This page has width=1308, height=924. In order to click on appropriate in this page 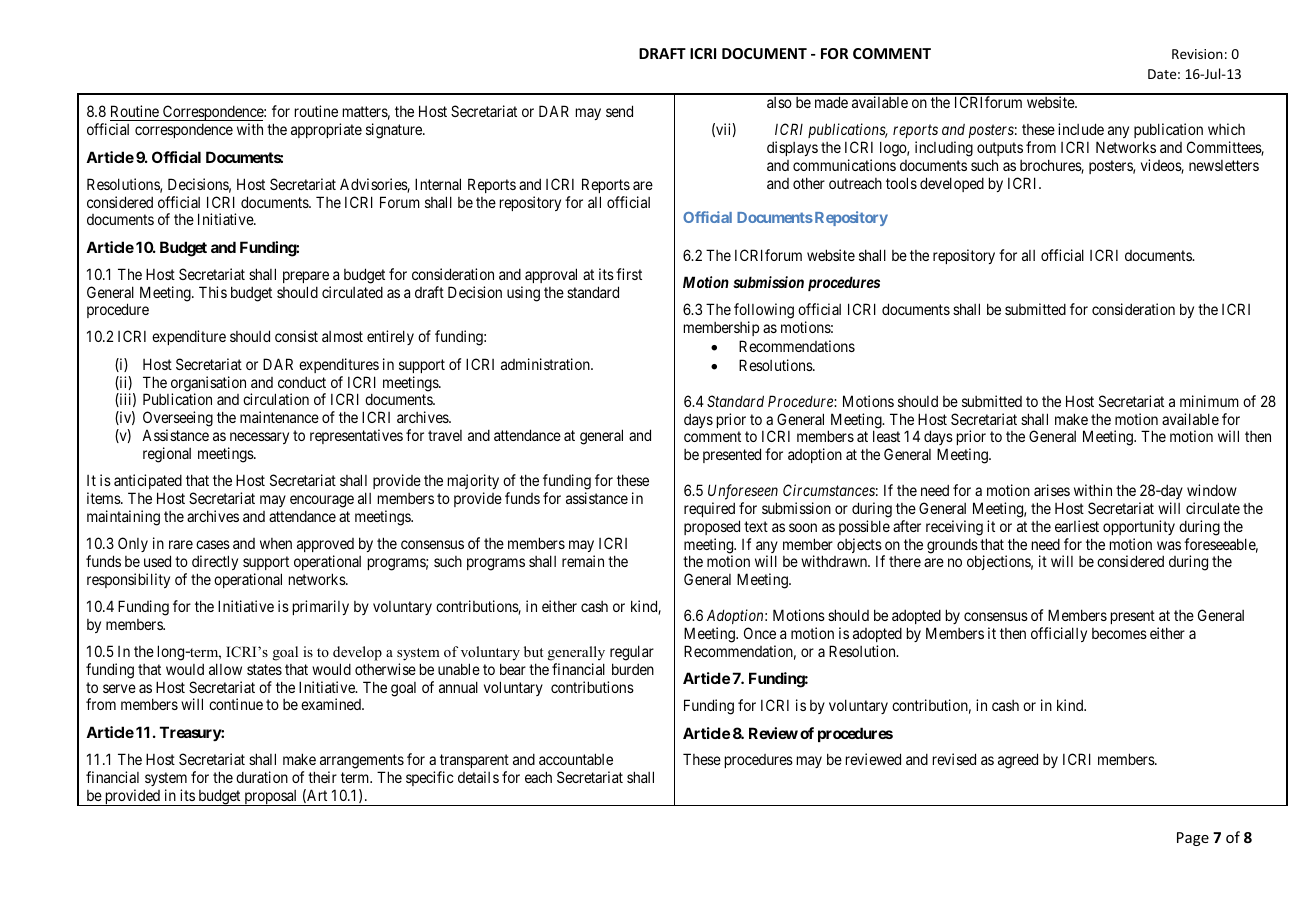, I will do `click(326, 130)`.
